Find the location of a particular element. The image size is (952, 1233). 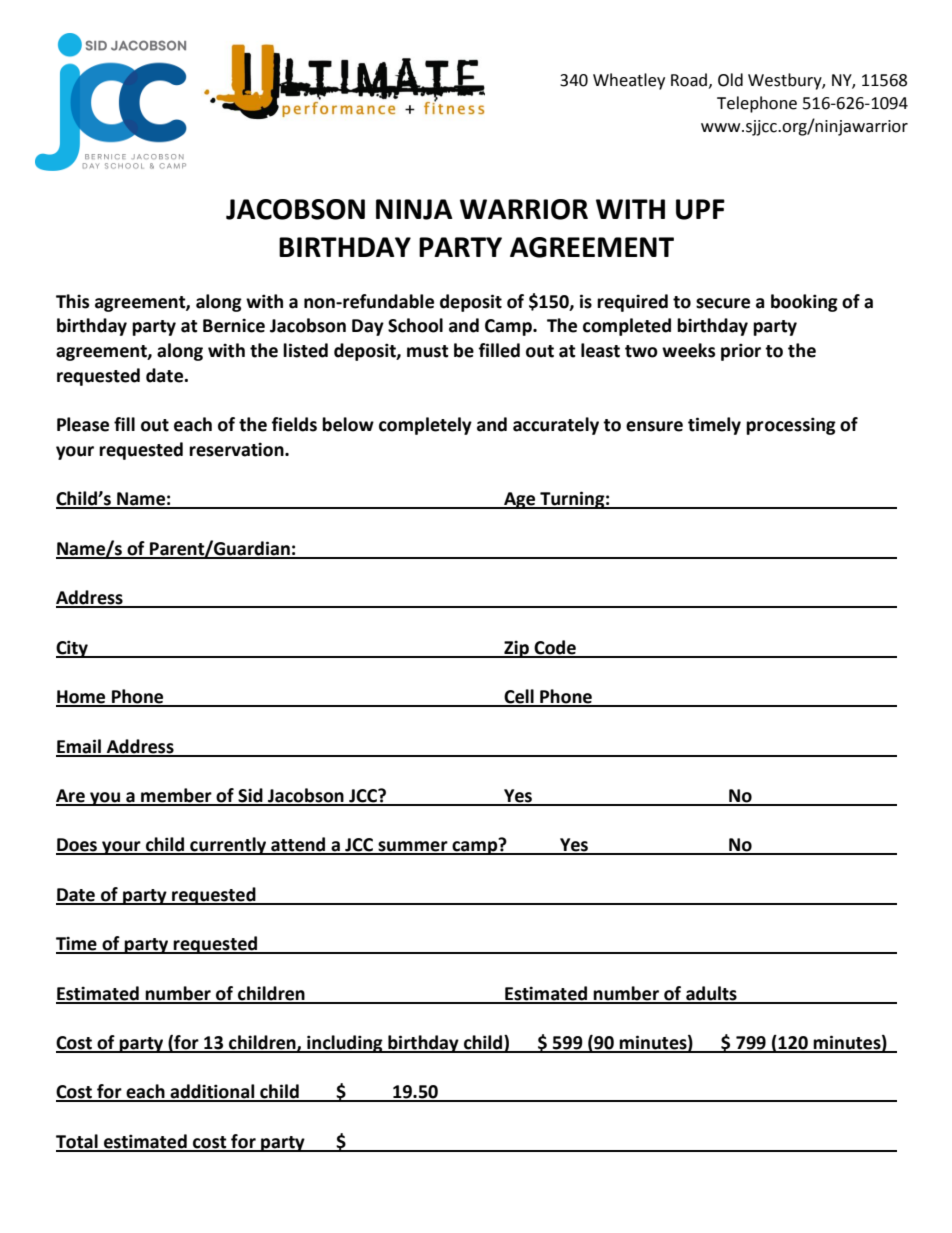

Old is located at coordinates (730, 80).
